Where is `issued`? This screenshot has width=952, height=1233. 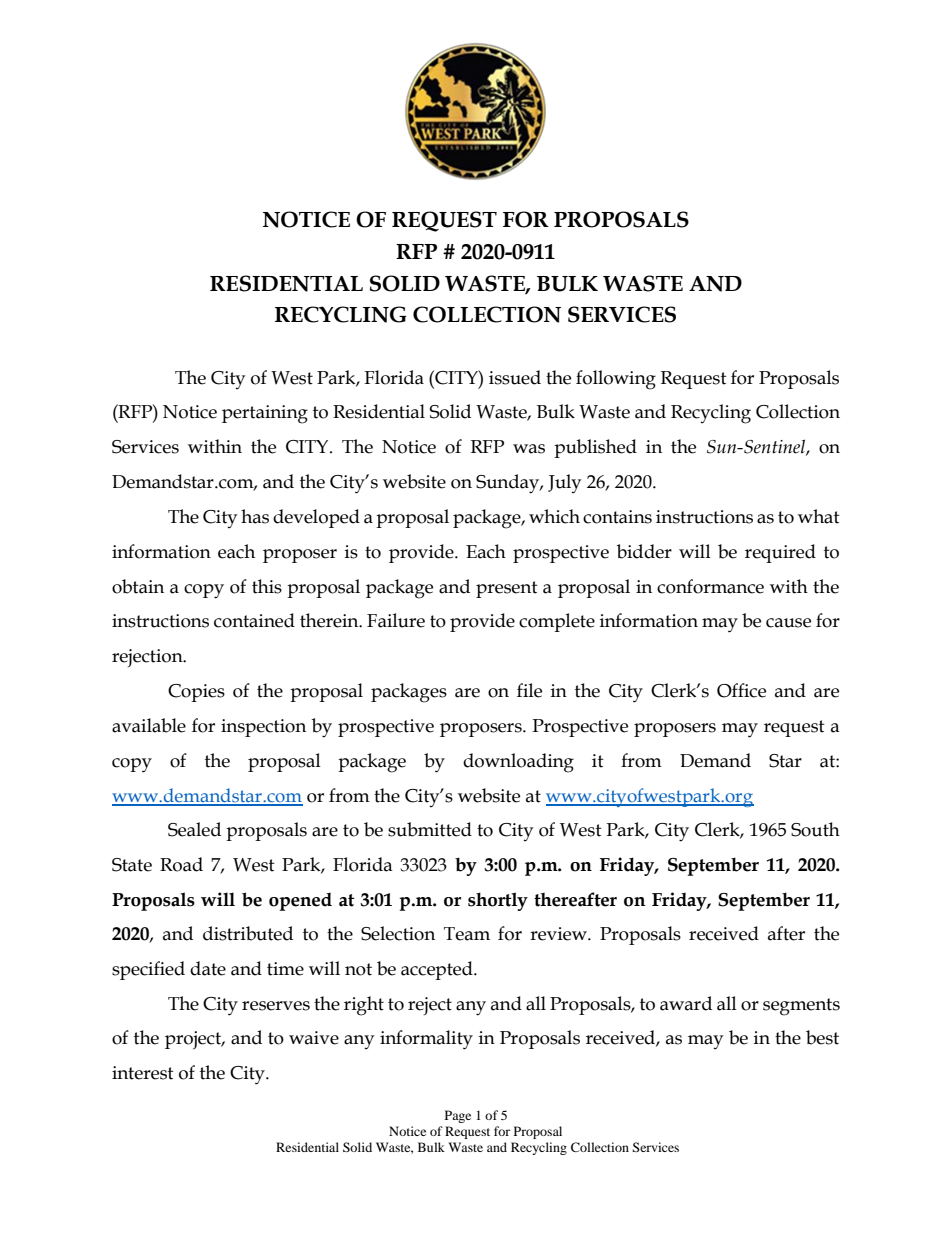 issued is located at coordinates (515, 377).
